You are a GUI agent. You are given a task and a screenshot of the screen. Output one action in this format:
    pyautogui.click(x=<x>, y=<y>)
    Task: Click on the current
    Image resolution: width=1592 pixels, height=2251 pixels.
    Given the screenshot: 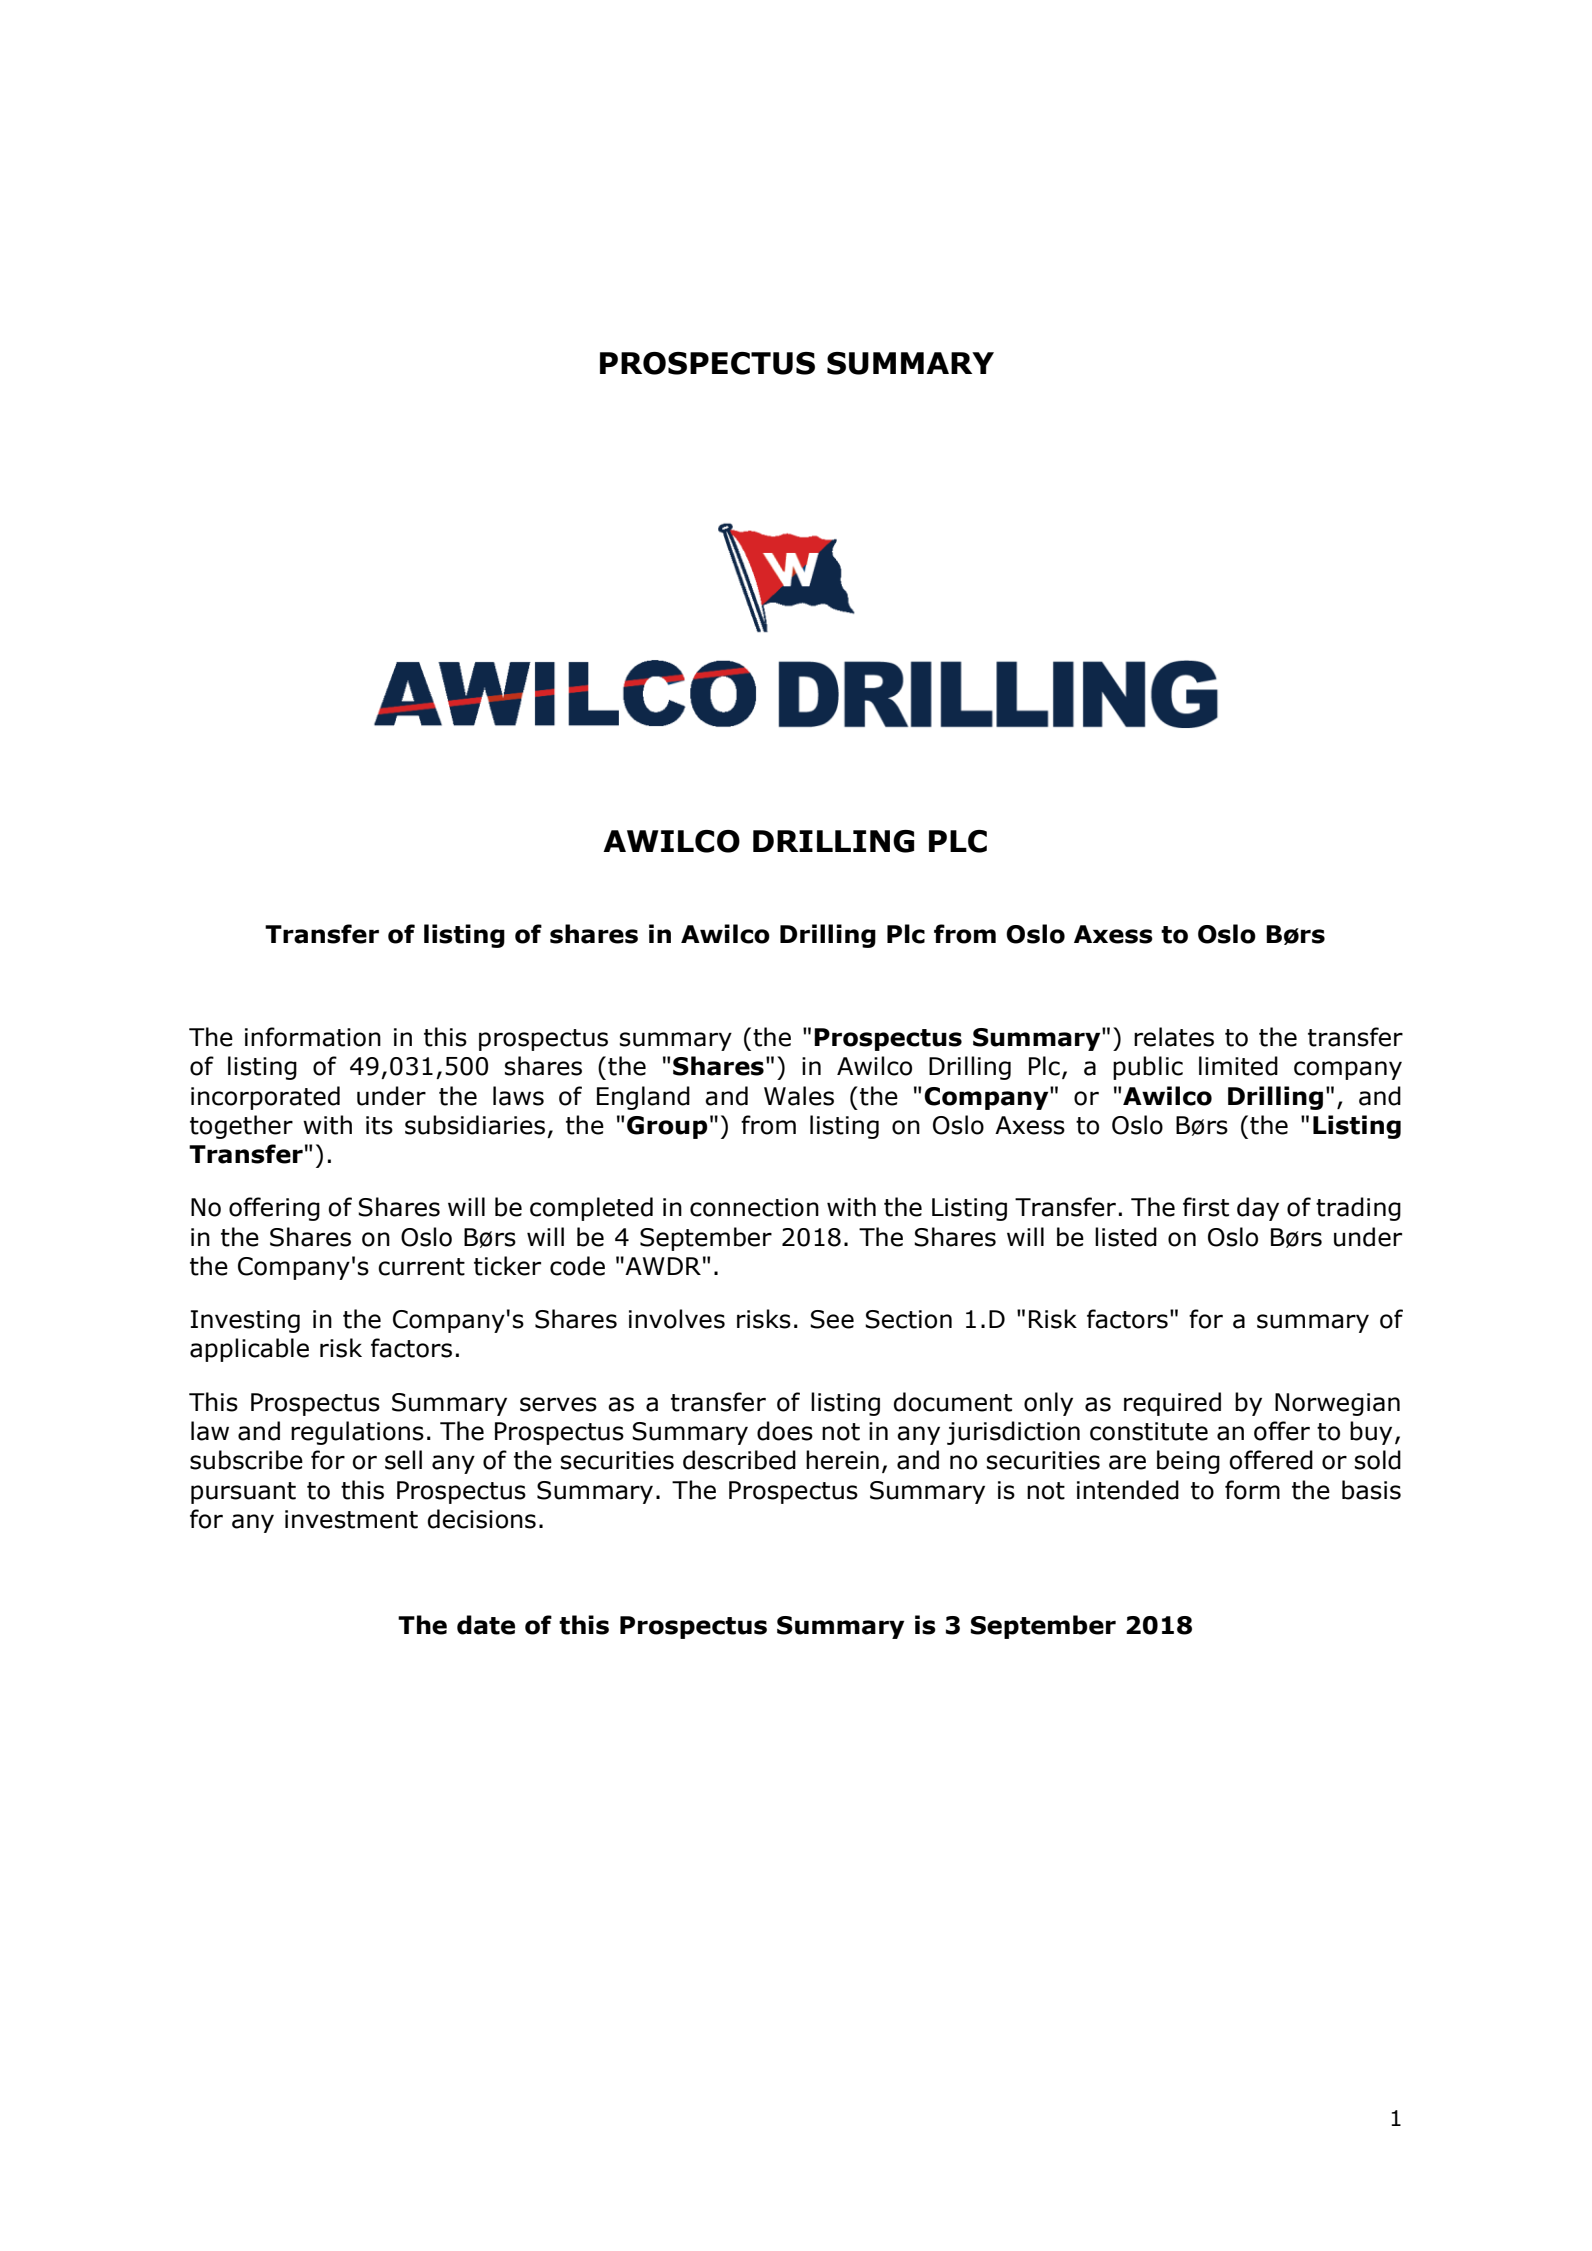 What is the action you would take?
    pyautogui.click(x=421, y=1267)
